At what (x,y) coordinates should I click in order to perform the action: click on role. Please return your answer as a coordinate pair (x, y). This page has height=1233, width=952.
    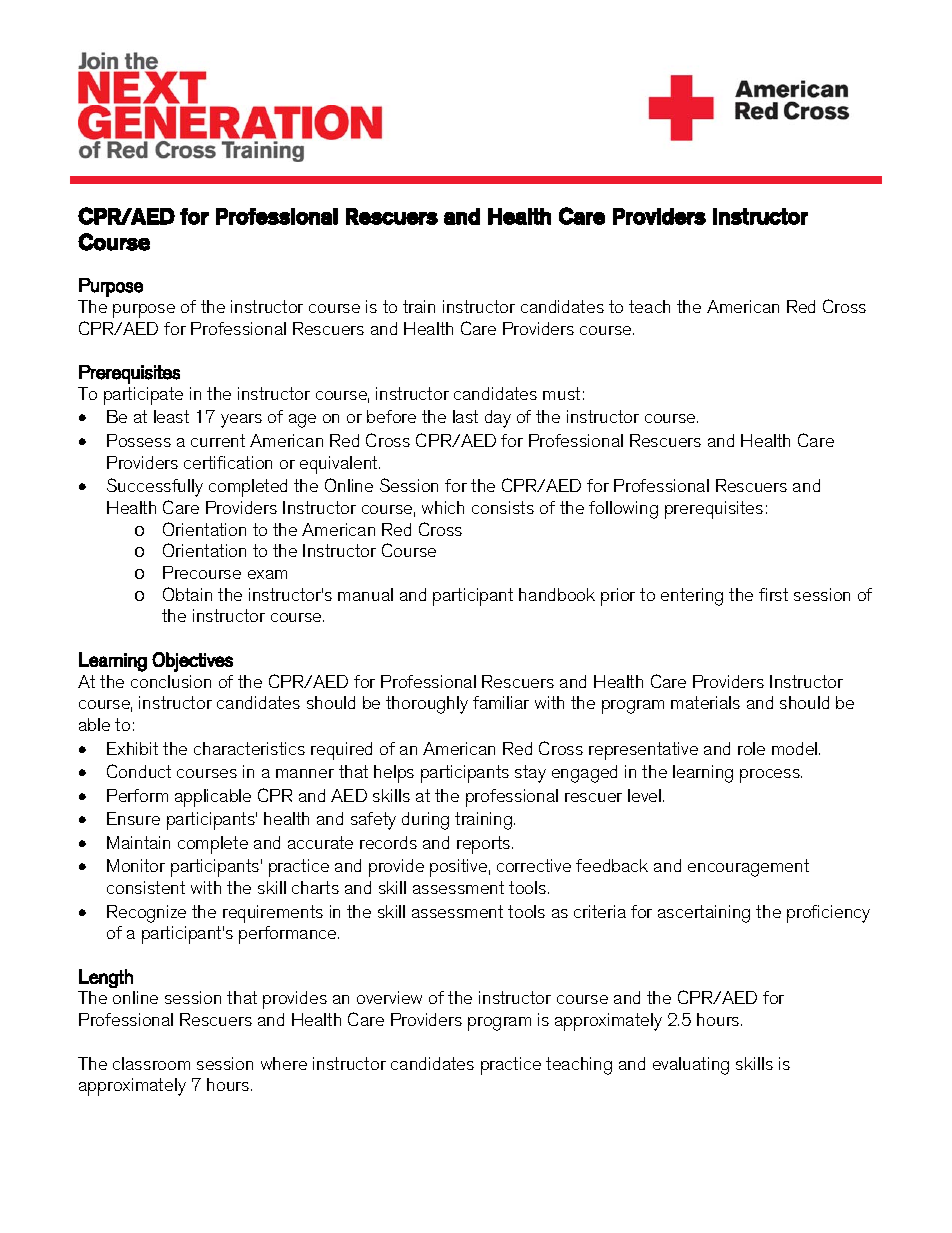
    Looking at the image, I should click on (751, 748).
